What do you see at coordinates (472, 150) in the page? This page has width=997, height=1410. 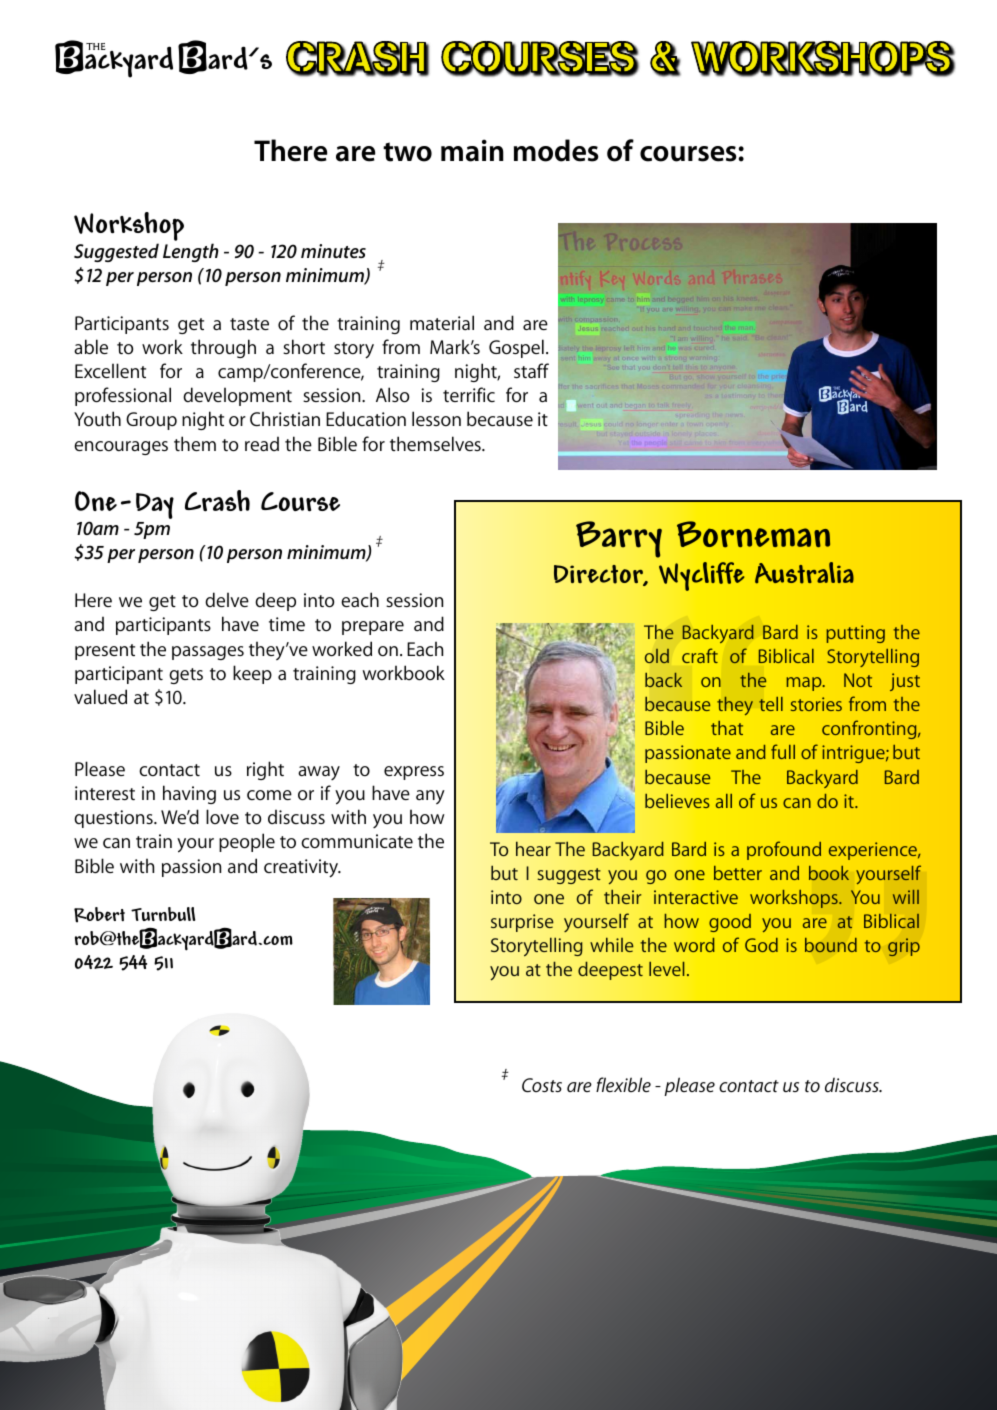 I see `main` at bounding box center [472, 150].
